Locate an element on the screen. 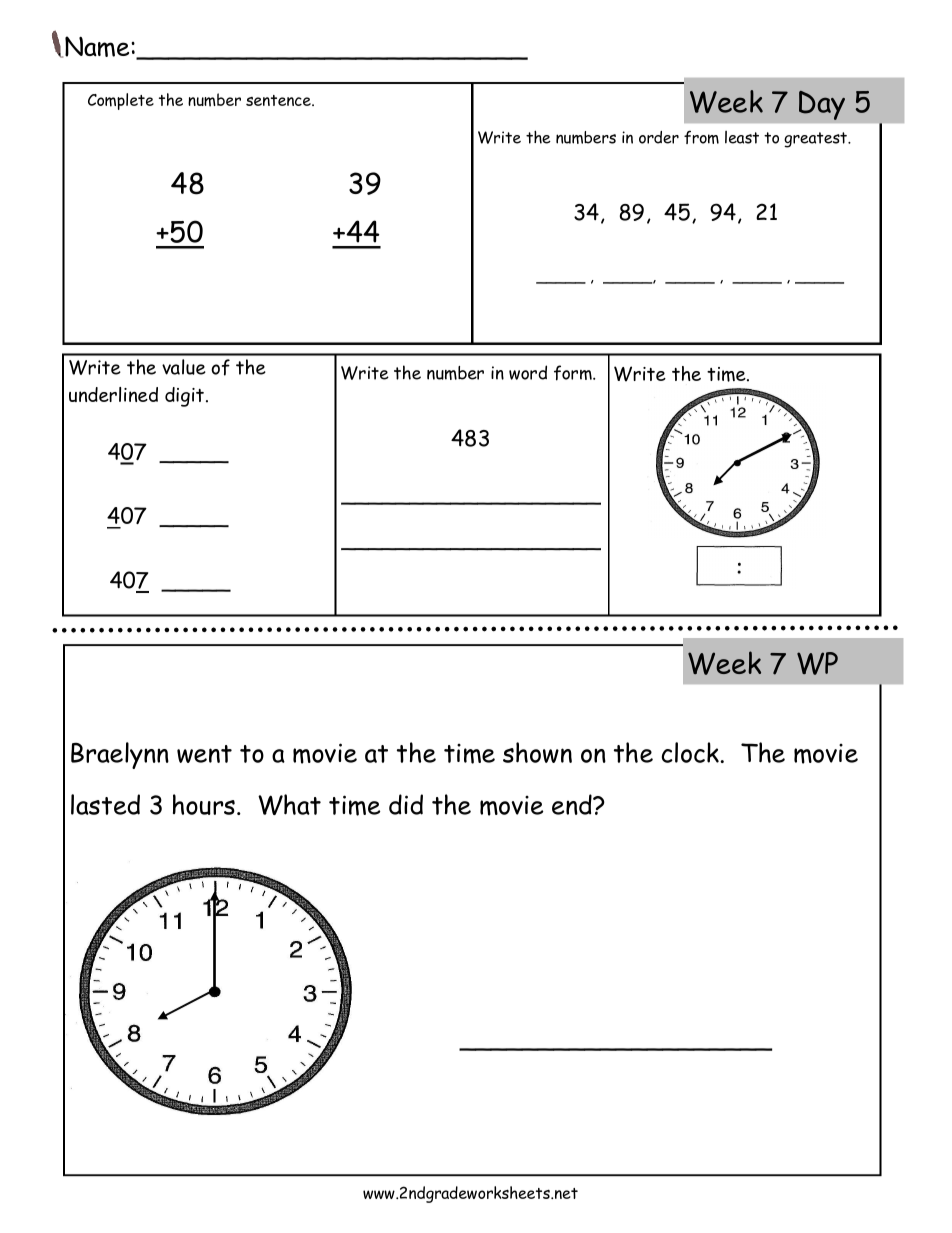 Image resolution: width=952 pixels, height=1233 pixels. underlined is located at coordinates (113, 394).
